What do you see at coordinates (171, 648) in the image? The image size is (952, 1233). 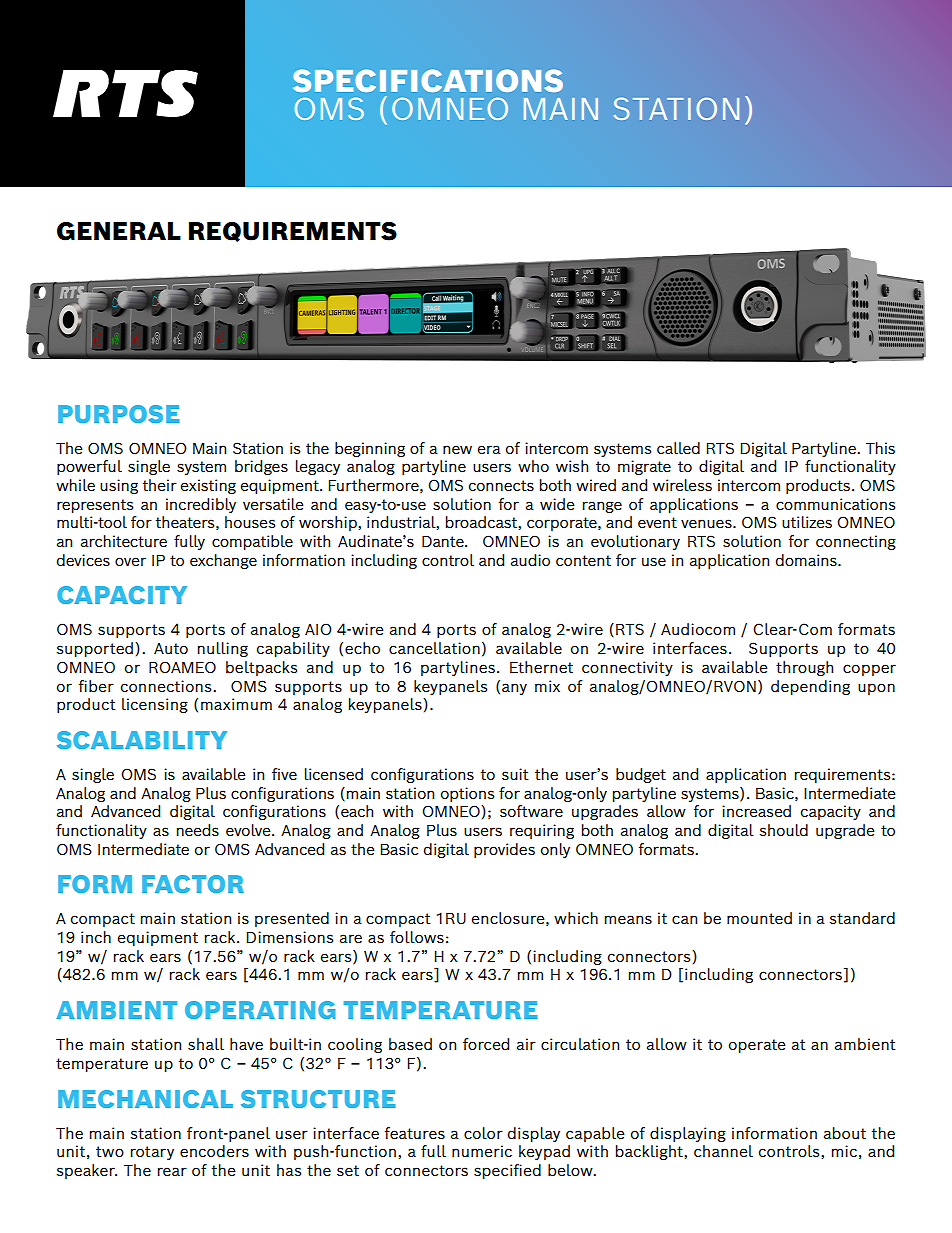 I see `Auto` at bounding box center [171, 648].
